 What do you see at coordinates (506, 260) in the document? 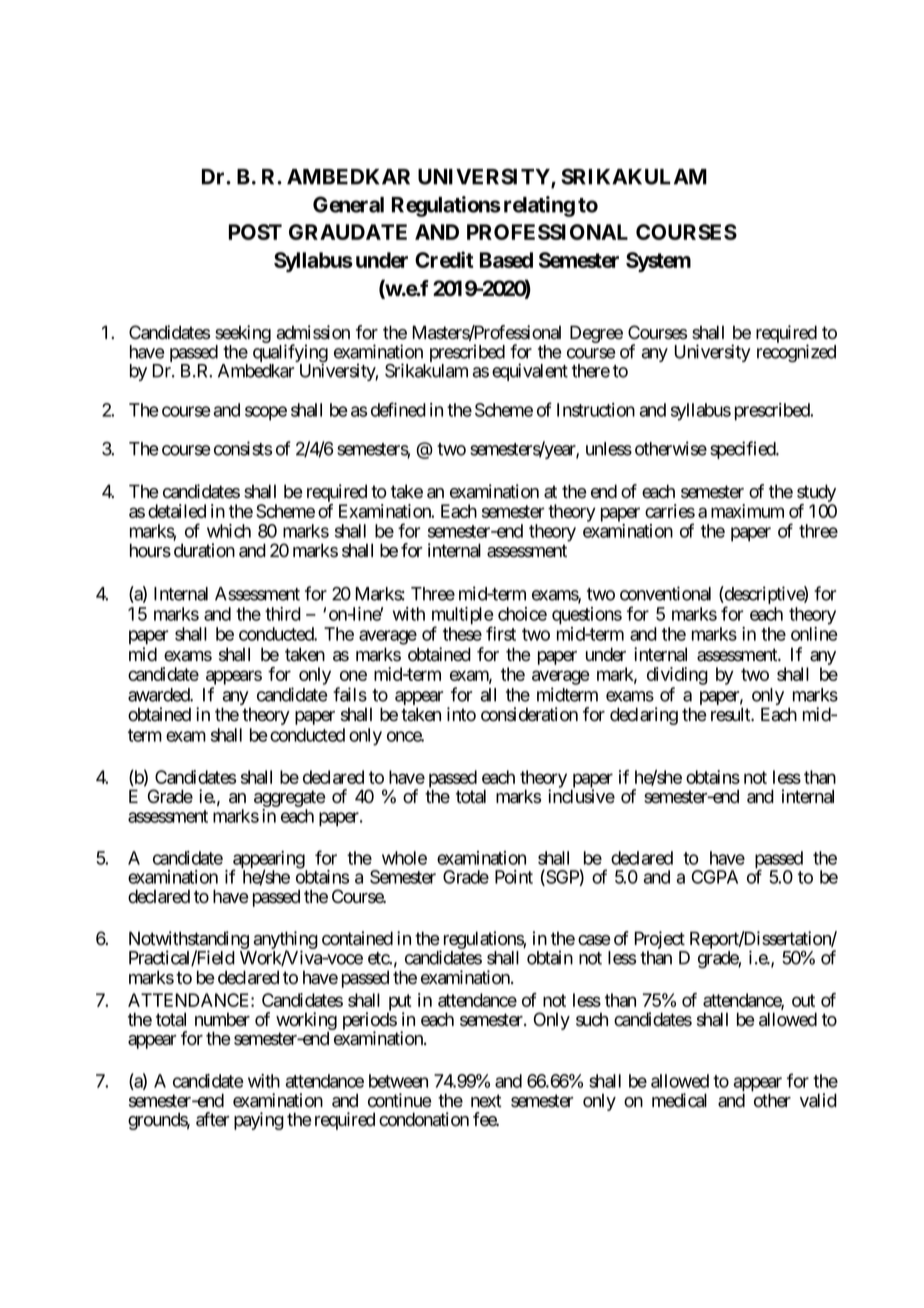
I see `Based` at bounding box center [506, 260].
